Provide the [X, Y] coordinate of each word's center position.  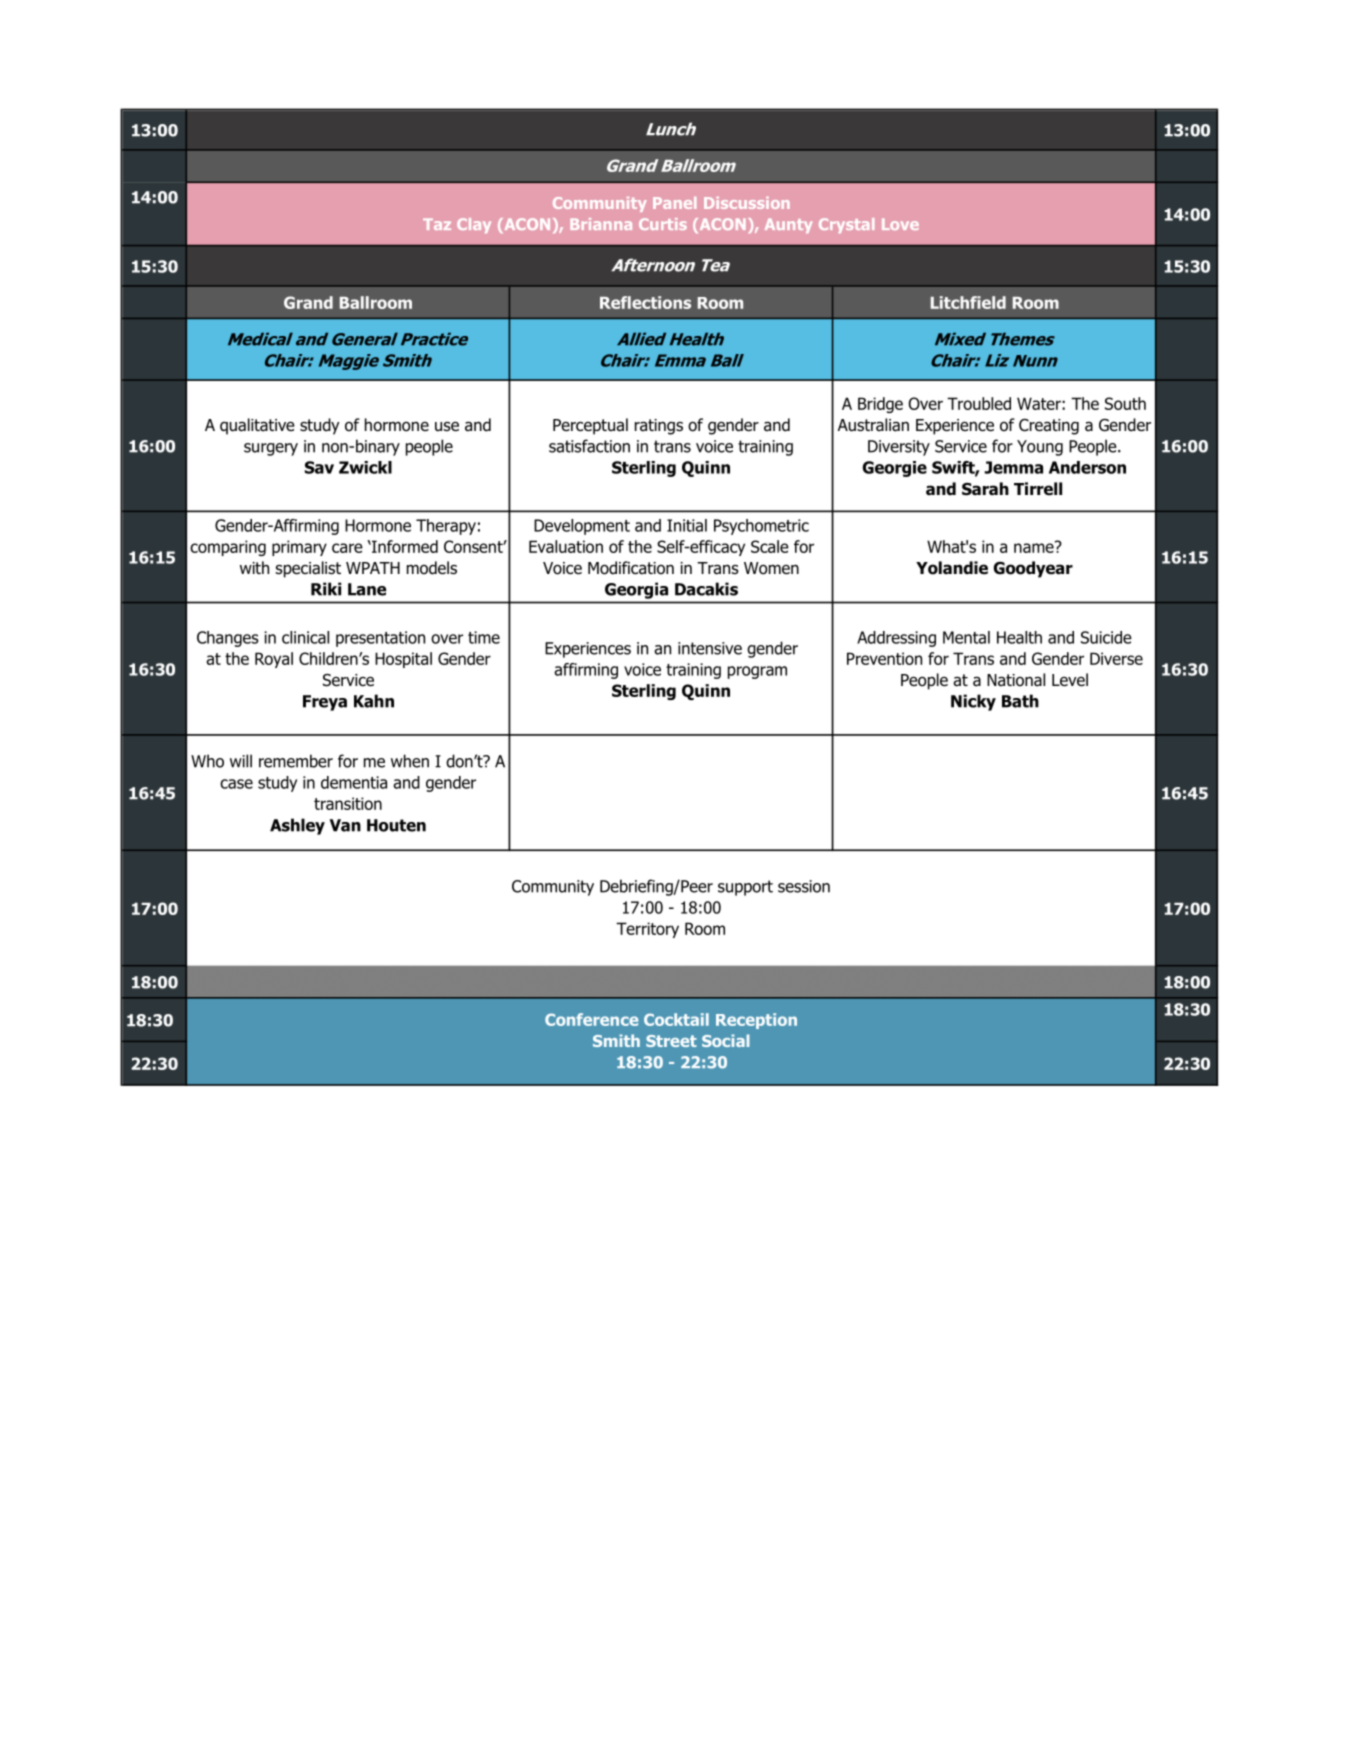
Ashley [297, 826]
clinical [305, 637]
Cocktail [676, 1019]
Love [900, 224]
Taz [437, 224]
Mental [966, 637]
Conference [591, 1019]
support [745, 888]
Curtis [663, 224]
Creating [1049, 427]
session [804, 886]
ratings [659, 427]
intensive [710, 648]
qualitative [257, 426]
